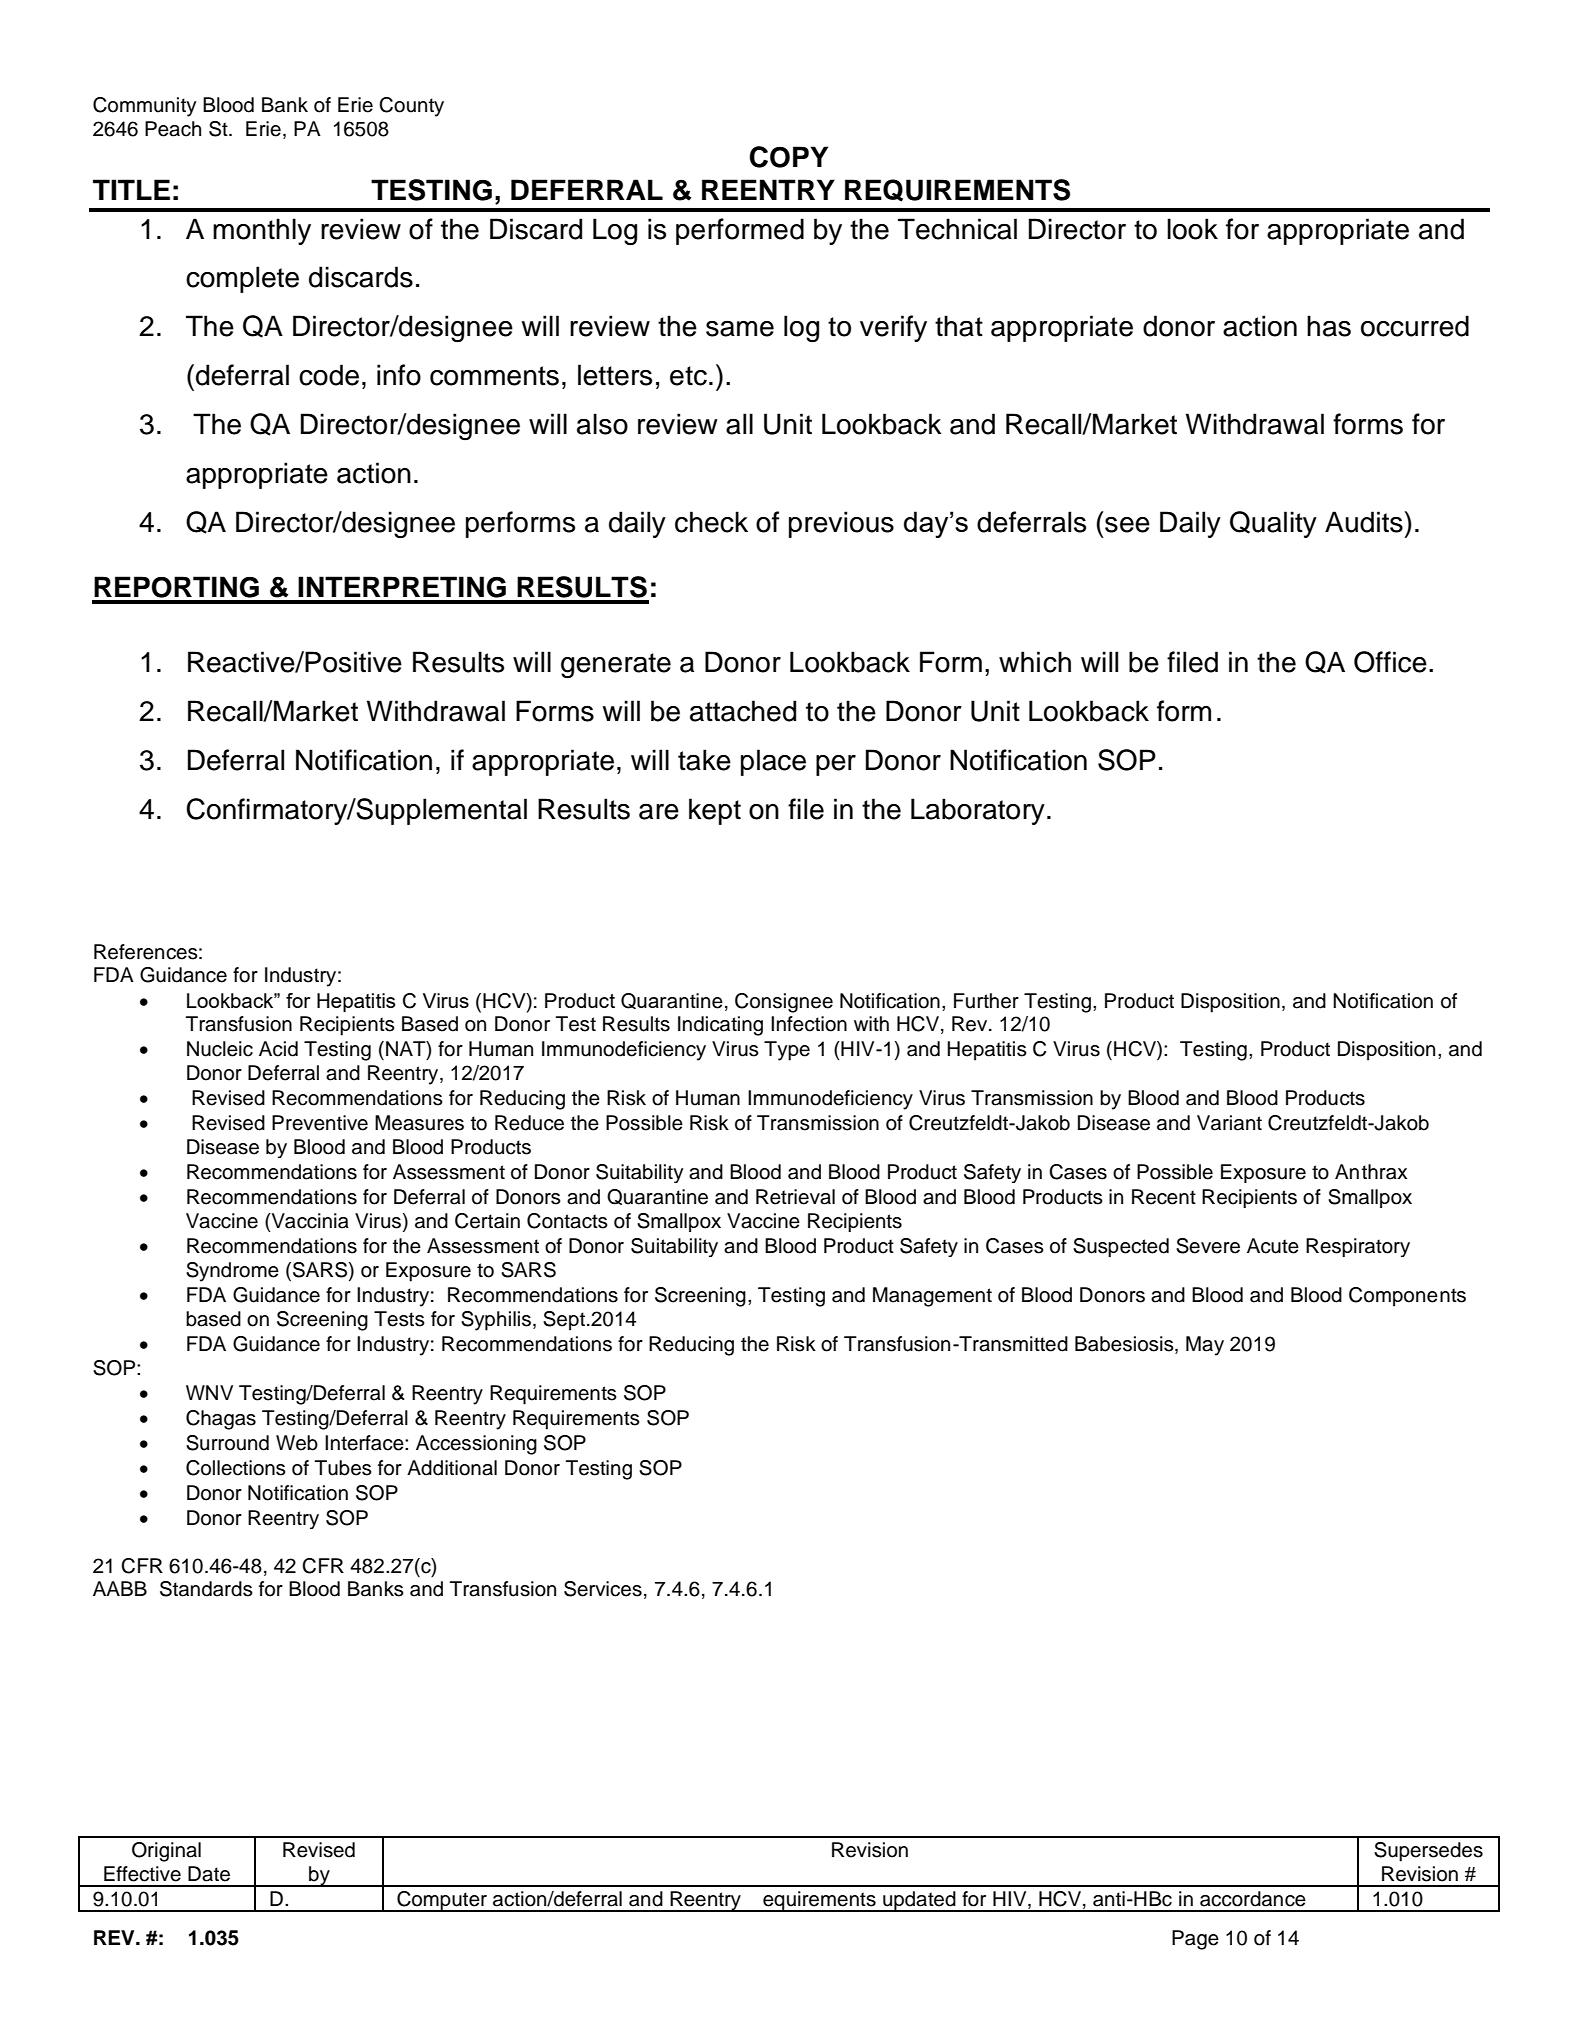  Describe the element at coordinates (1273, 524) in the page. I see `Quality` at that location.
